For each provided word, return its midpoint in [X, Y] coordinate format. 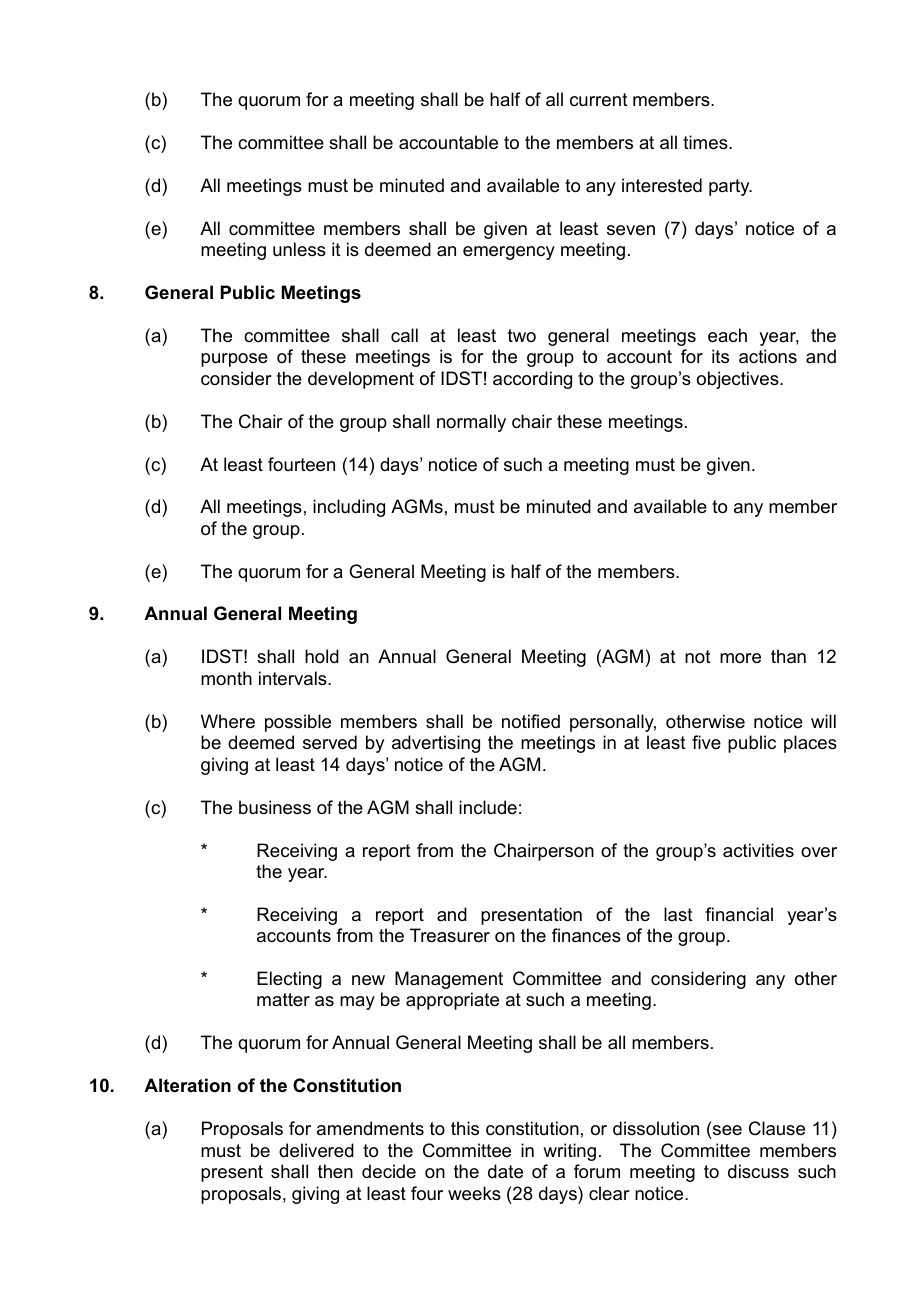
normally [471, 423]
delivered [316, 1150]
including [349, 508]
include [488, 807]
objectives [739, 380]
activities [758, 850]
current [599, 100]
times [706, 142]
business [275, 807]
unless [299, 249]
